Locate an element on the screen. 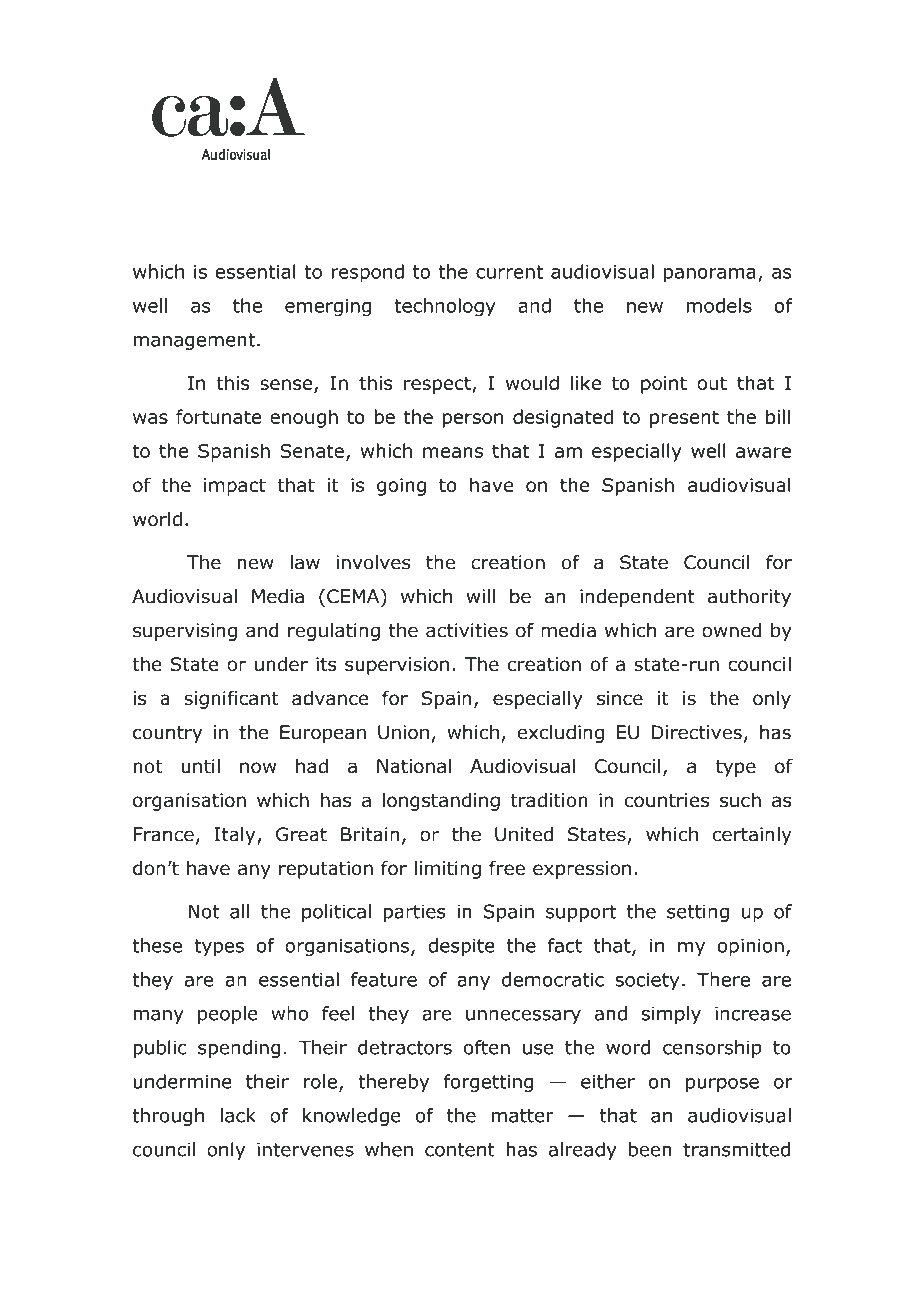 The width and height of the screenshot is (924, 1308). management is located at coordinates (194, 342).
